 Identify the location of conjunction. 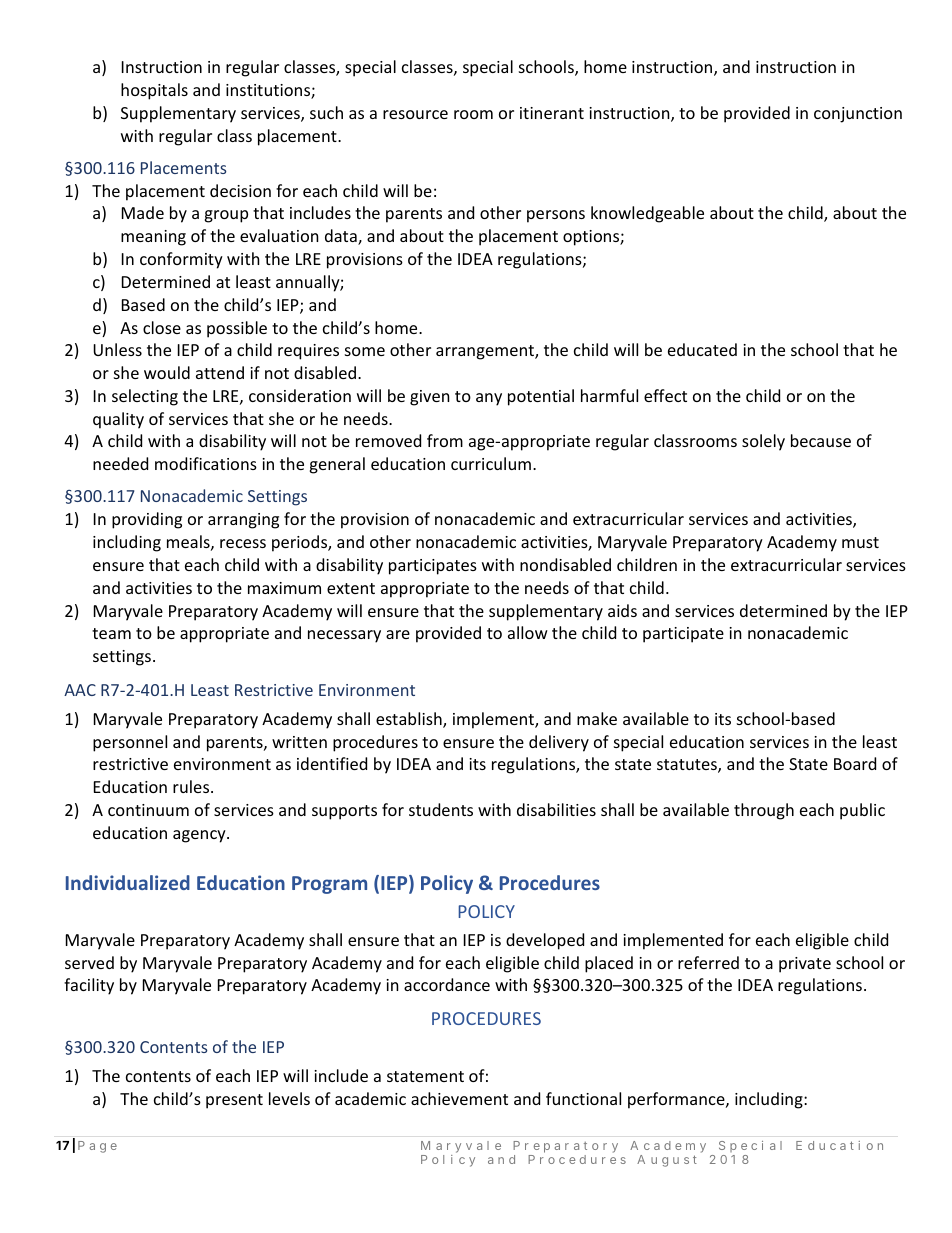
(858, 115).
